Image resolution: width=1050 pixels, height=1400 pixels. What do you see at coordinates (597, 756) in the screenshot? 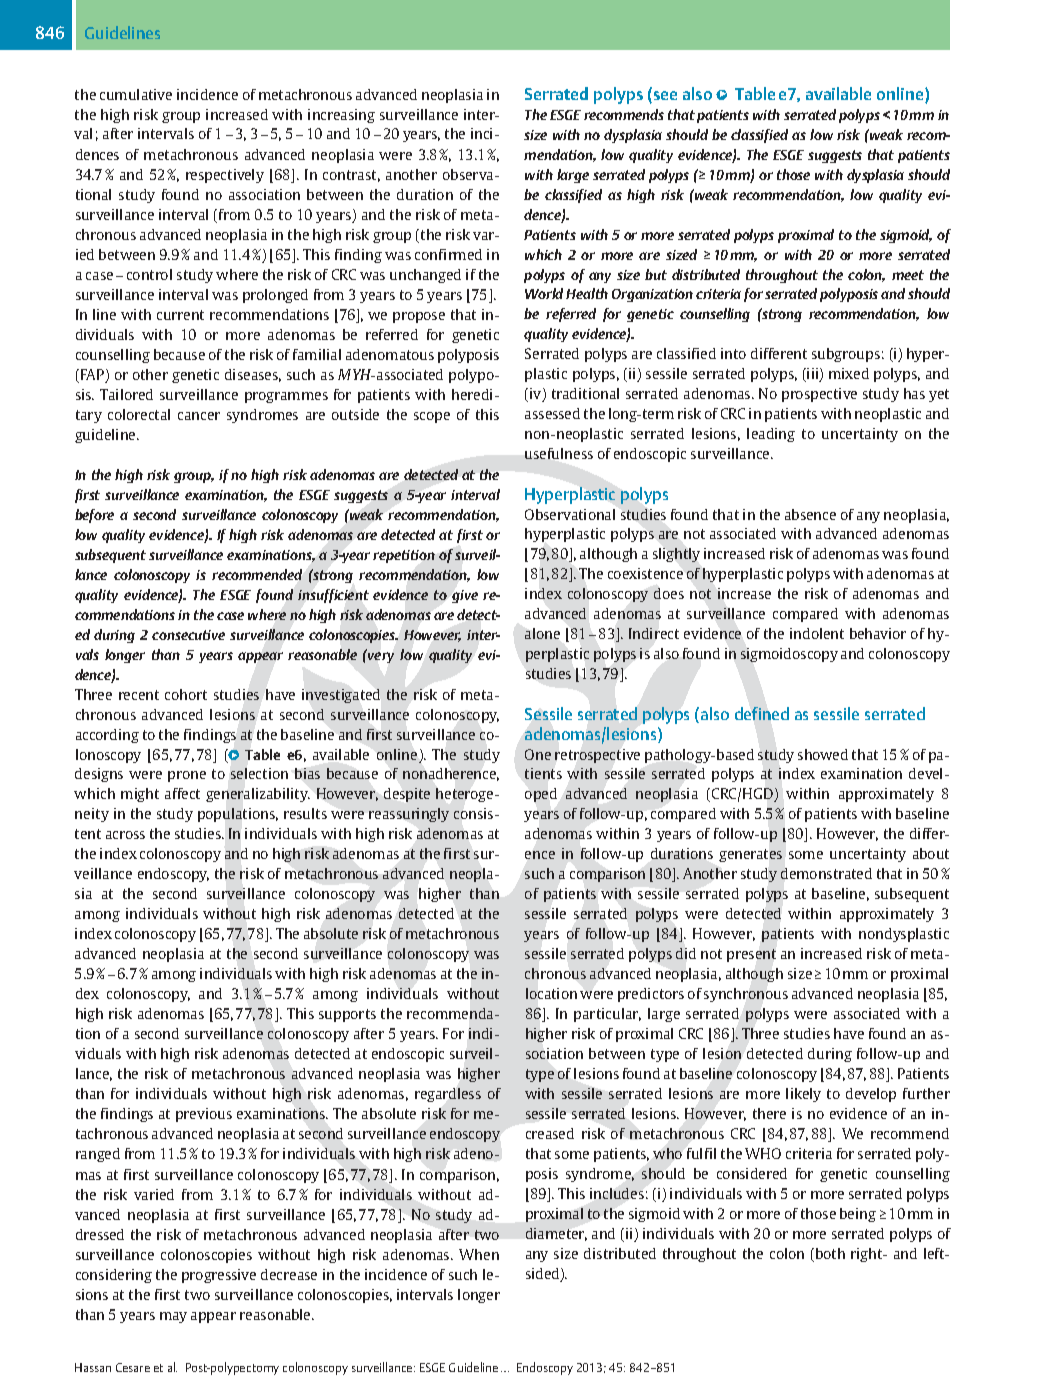
I see `retrospective` at bounding box center [597, 756].
